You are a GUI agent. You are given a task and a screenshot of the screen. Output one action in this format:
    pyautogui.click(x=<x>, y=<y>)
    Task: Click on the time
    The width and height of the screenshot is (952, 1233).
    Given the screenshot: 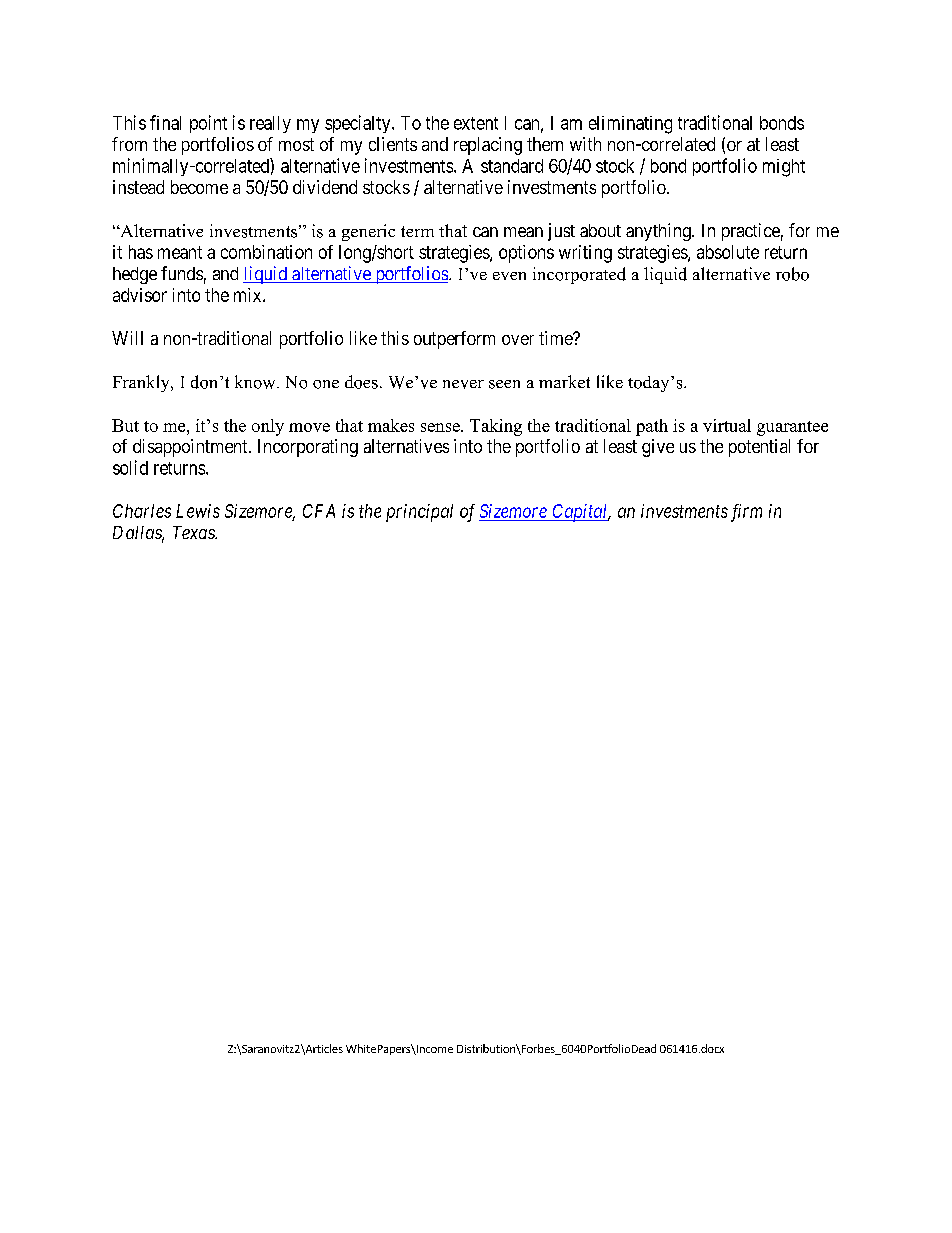 What is the action you would take?
    pyautogui.click(x=556, y=338)
